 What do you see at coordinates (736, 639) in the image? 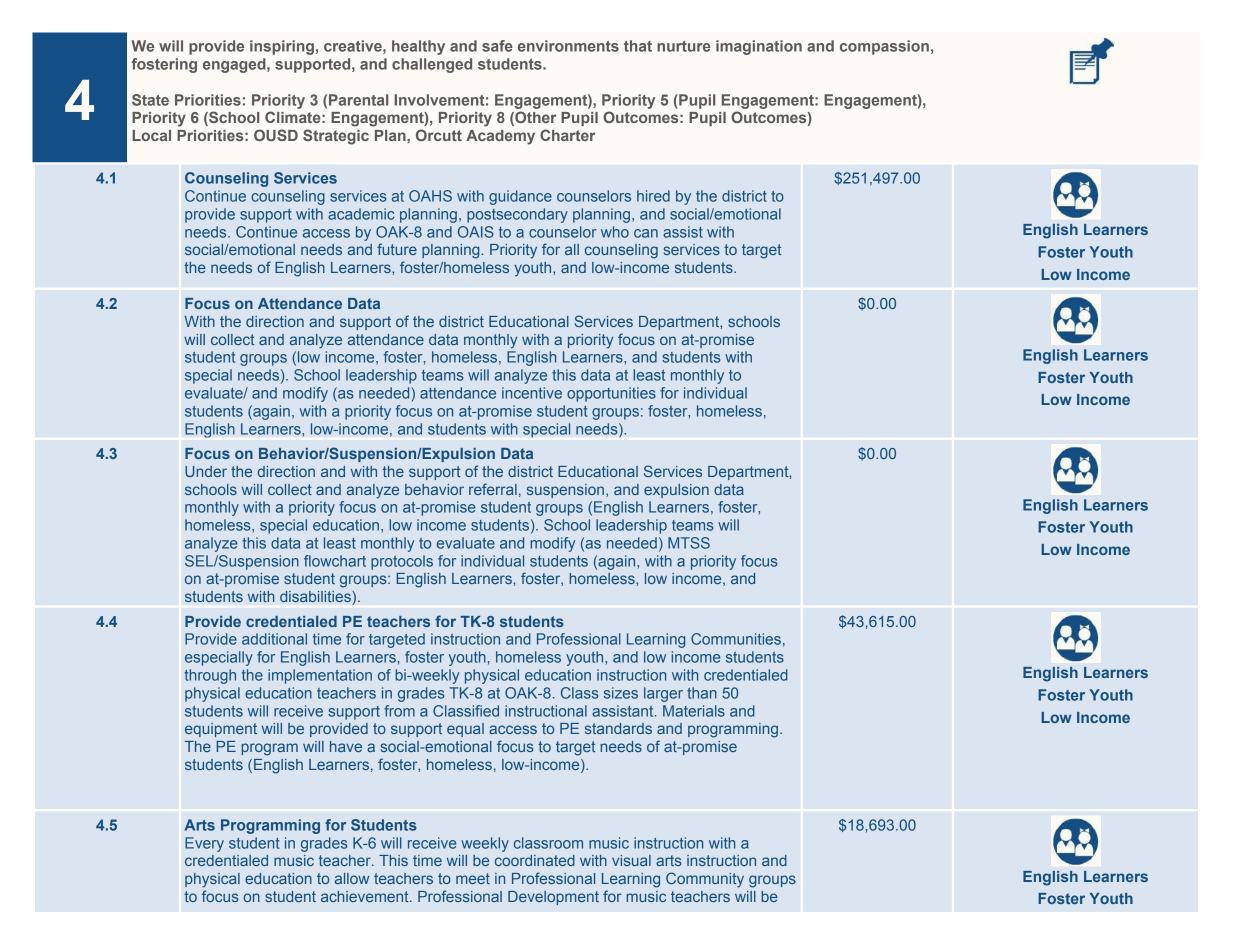
I see `Communities` at bounding box center [736, 639].
